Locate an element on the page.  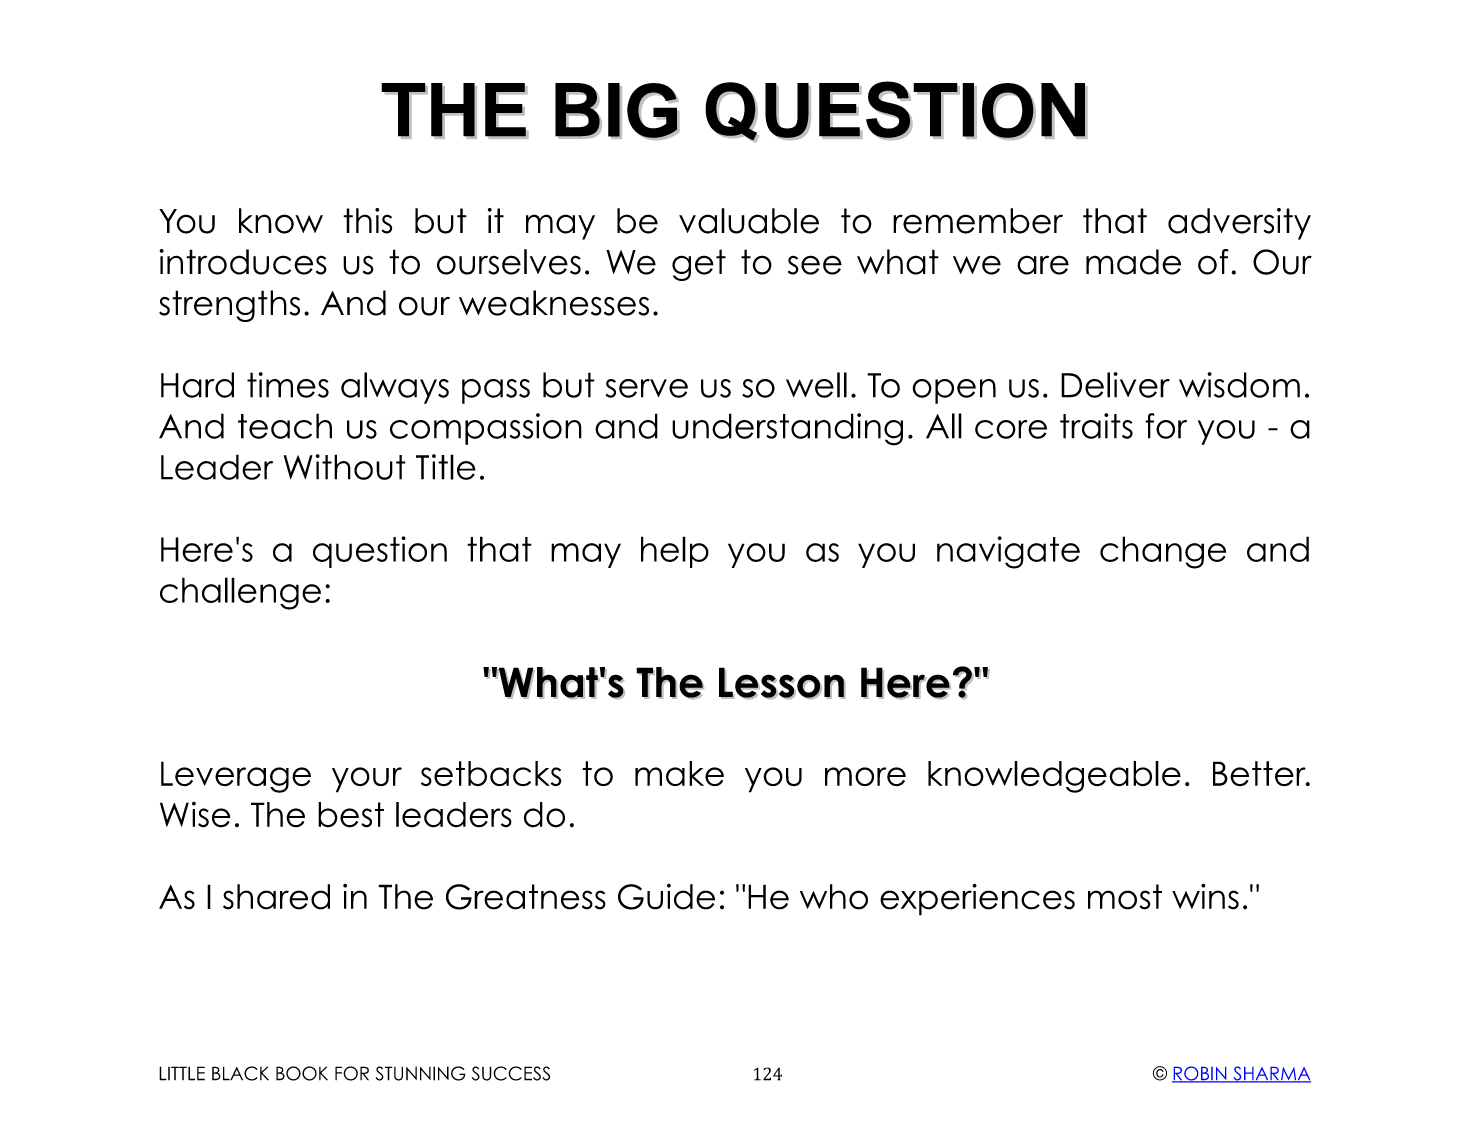
most is located at coordinates (1125, 897).
